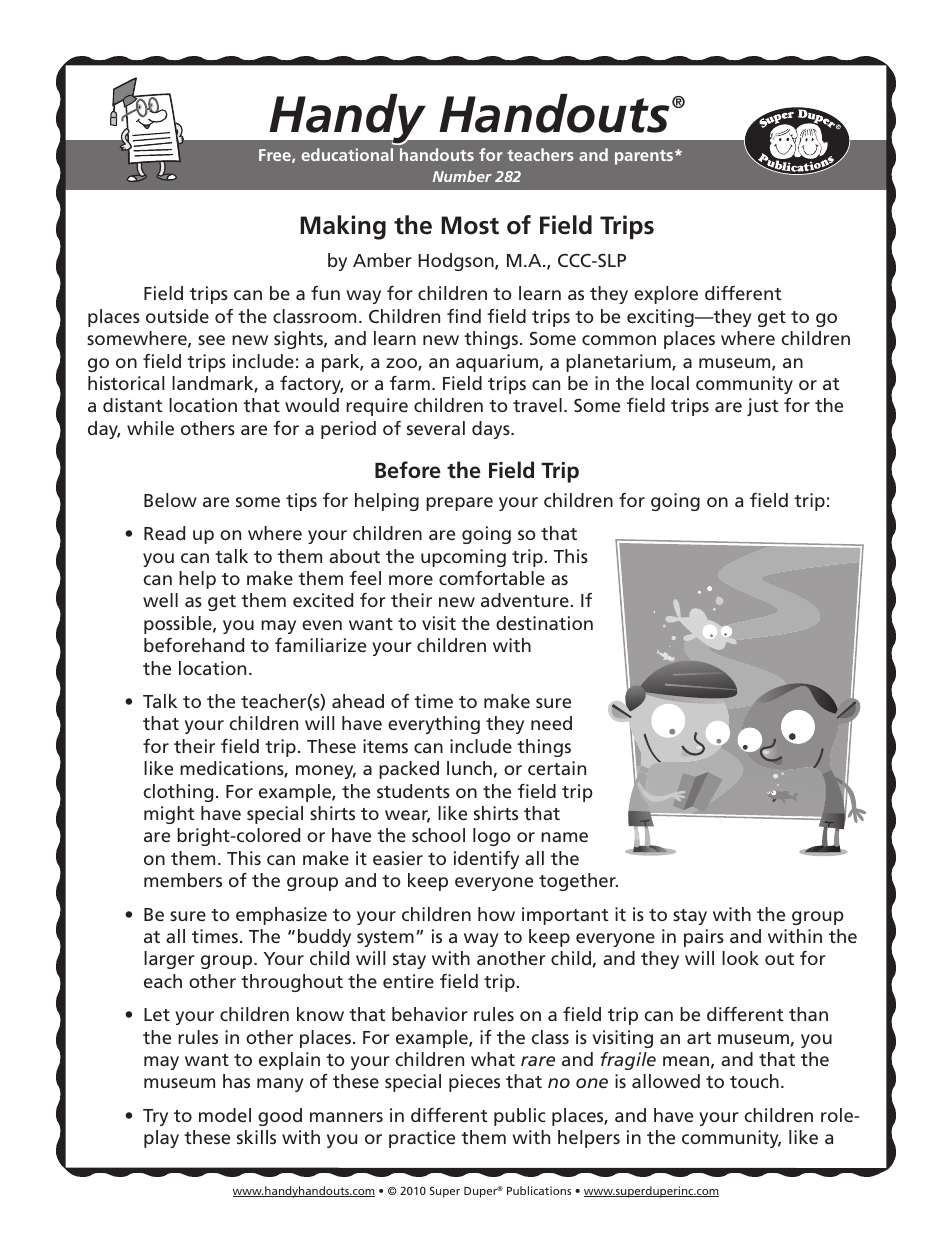  I want to click on just, so click(762, 407).
